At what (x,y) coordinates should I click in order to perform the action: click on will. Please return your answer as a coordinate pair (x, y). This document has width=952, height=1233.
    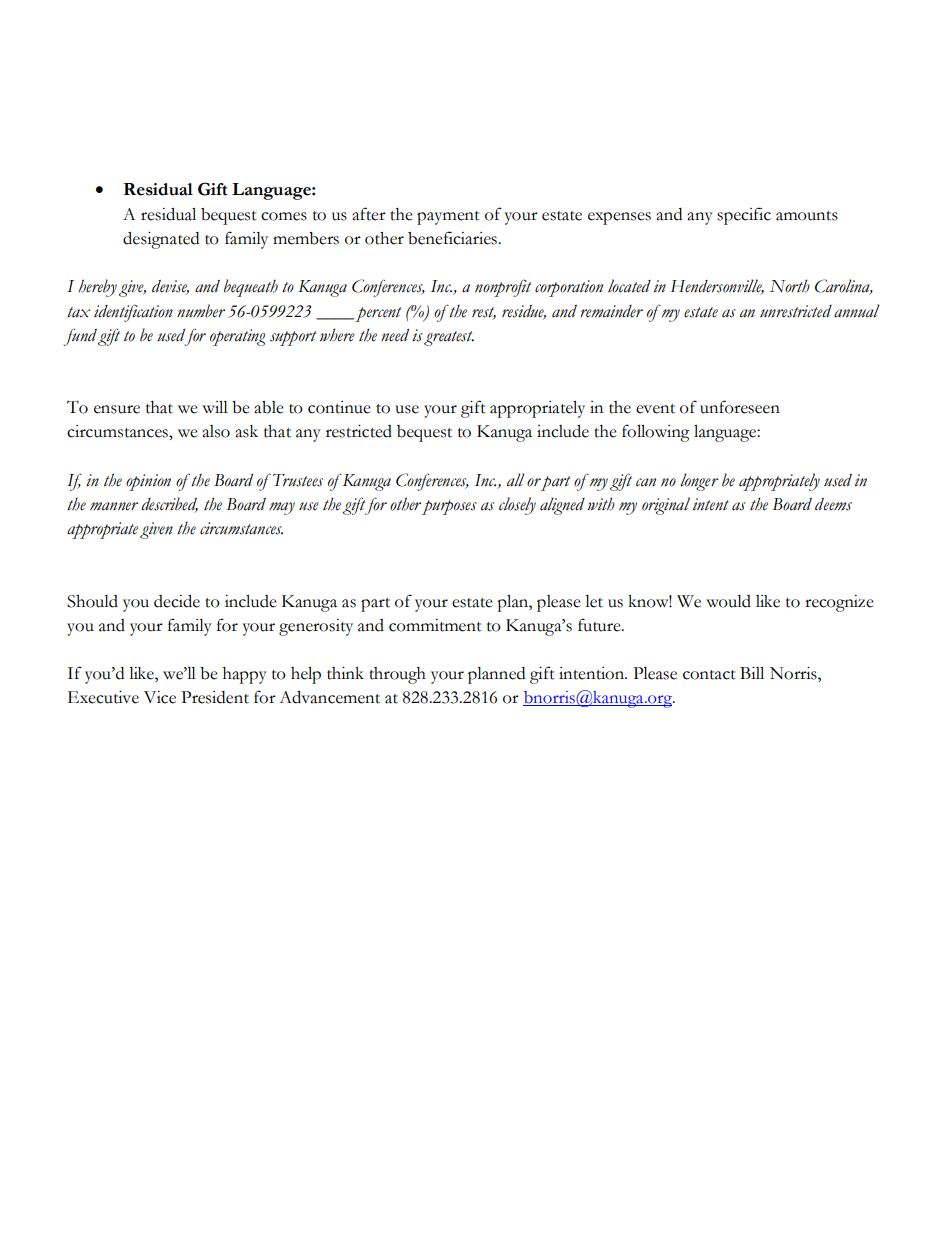
    Looking at the image, I should click on (215, 407).
